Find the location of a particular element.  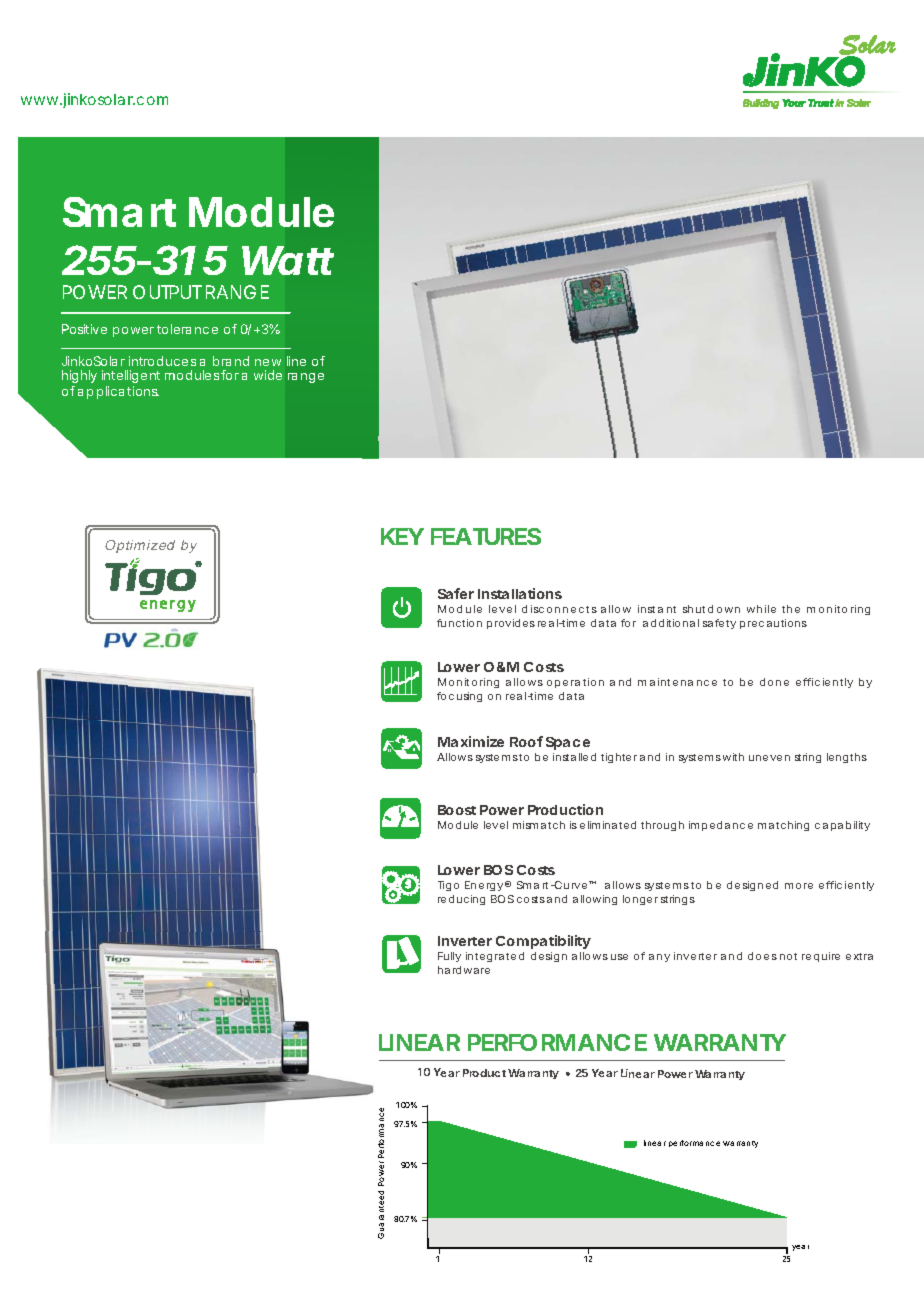

integrated is located at coordinates (495, 957).
